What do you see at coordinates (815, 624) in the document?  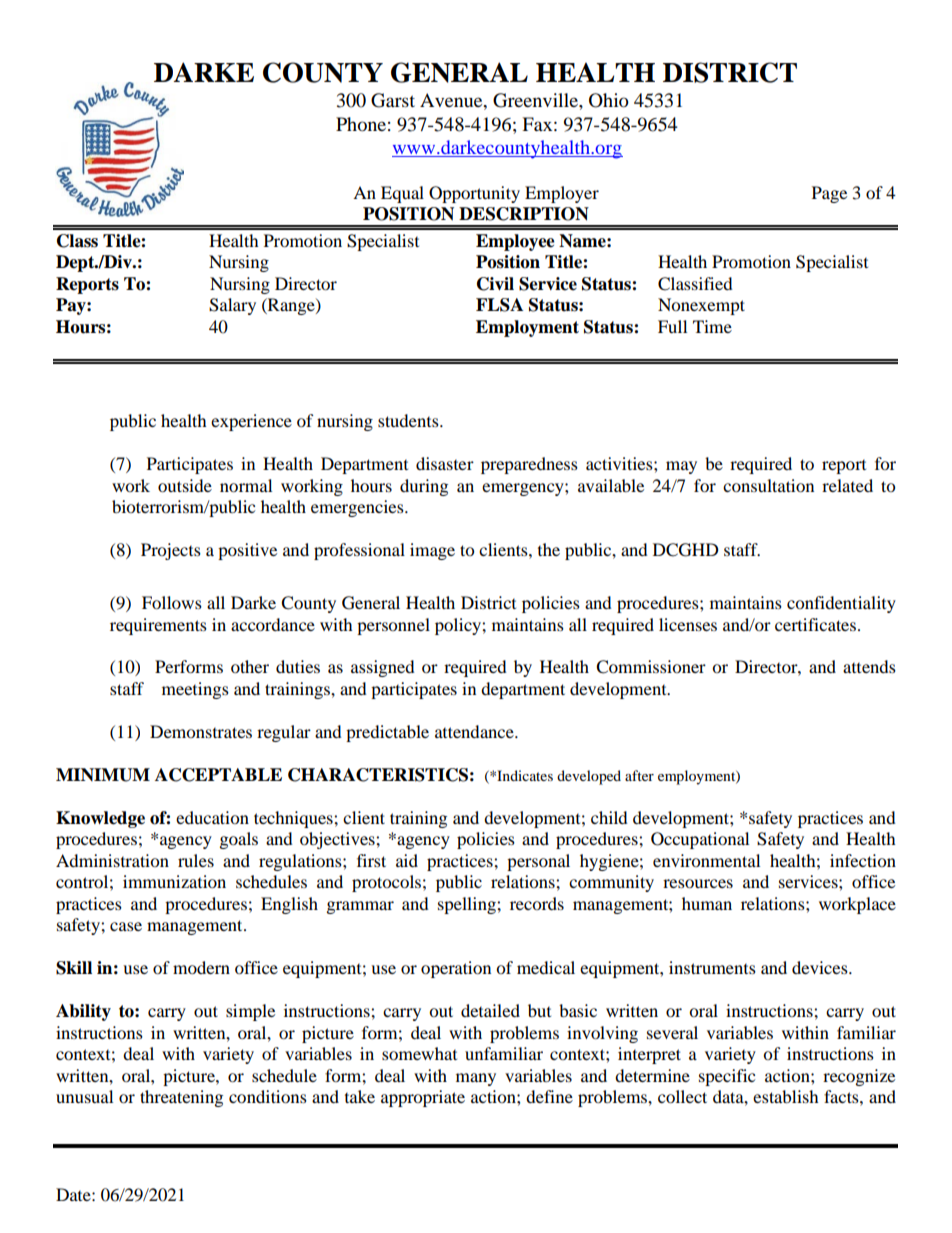 I see `certificates` at bounding box center [815, 624].
